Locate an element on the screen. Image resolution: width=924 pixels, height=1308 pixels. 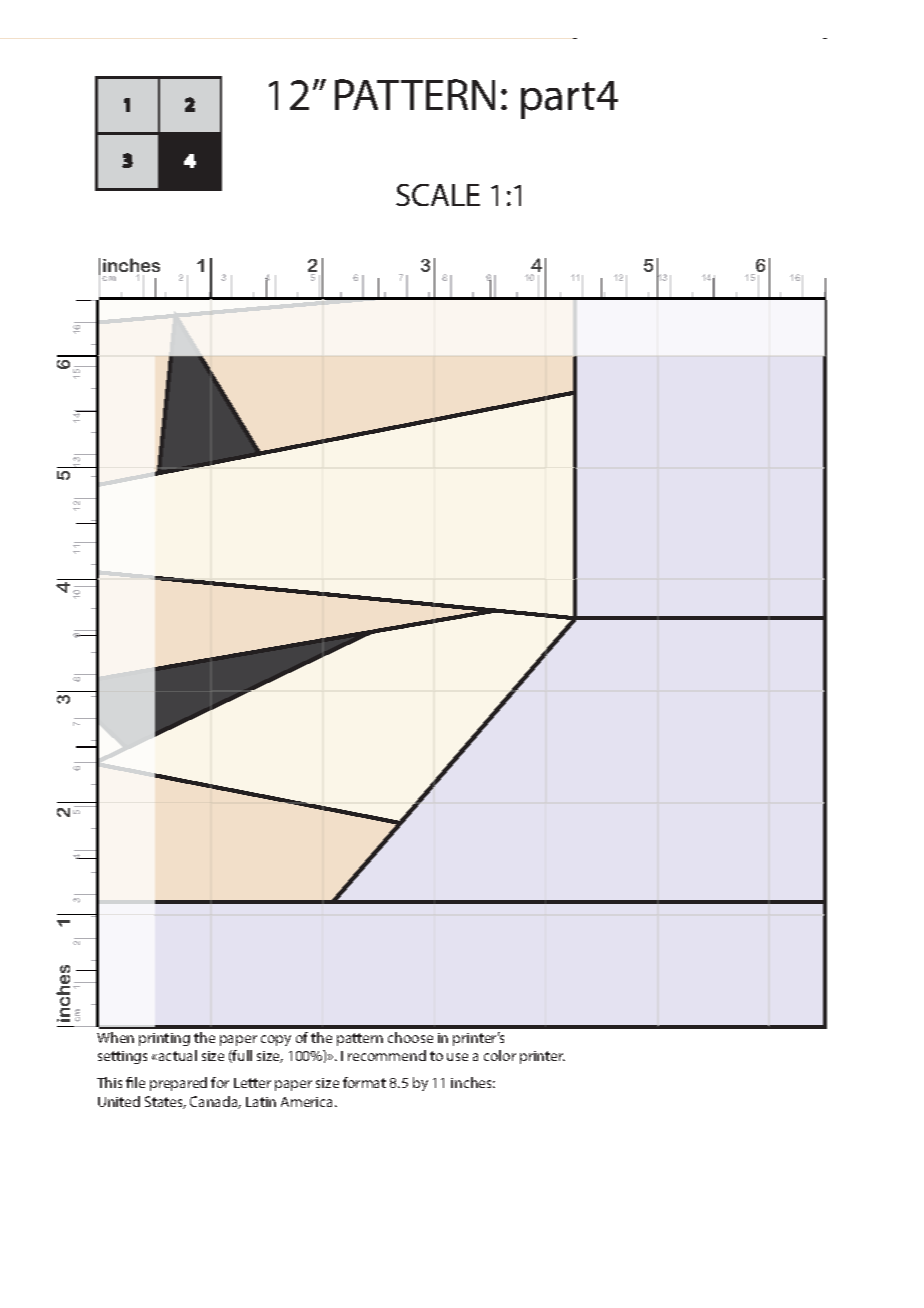
copy is located at coordinates (276, 1040).
